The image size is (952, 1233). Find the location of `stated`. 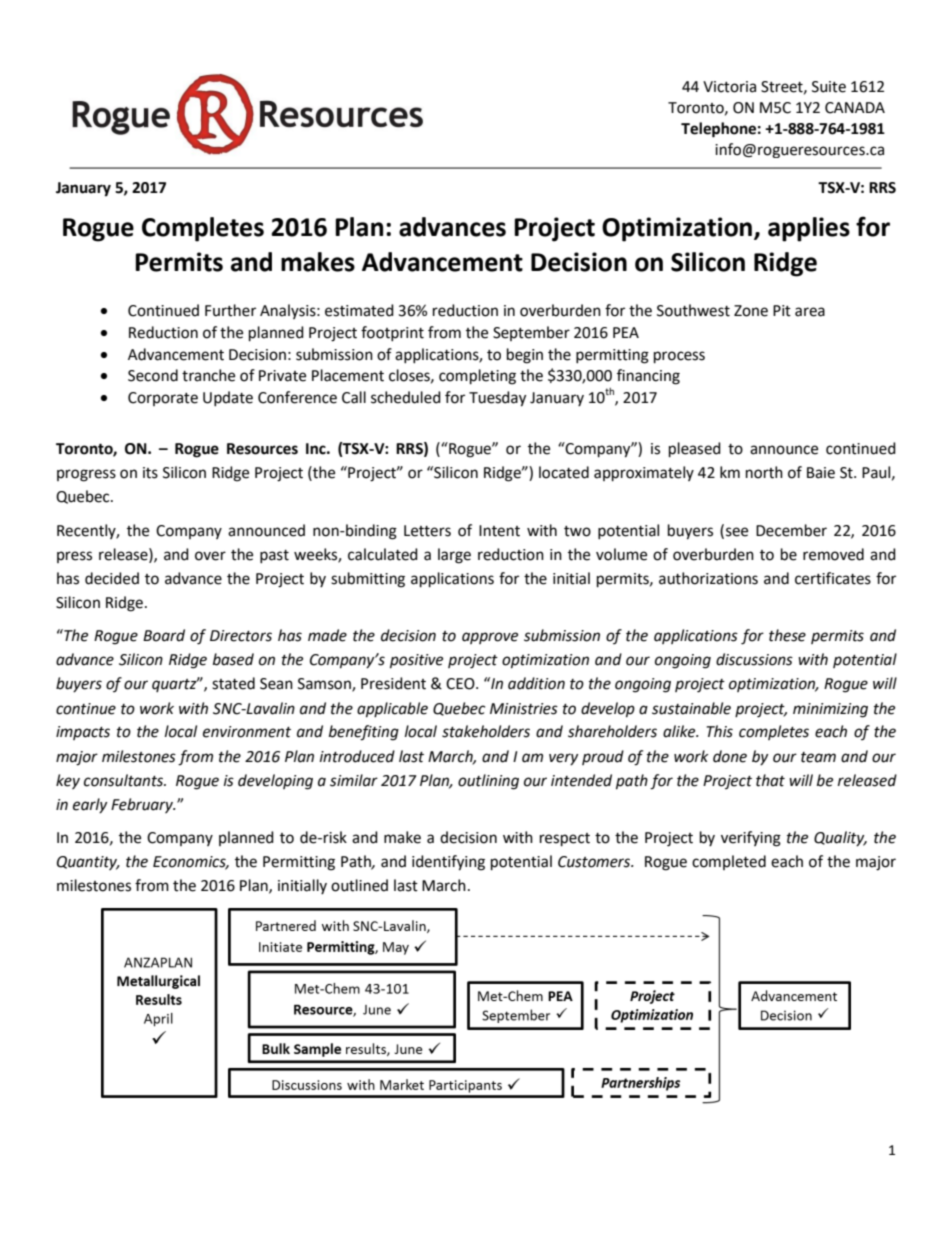

stated is located at coordinates (233, 683).
